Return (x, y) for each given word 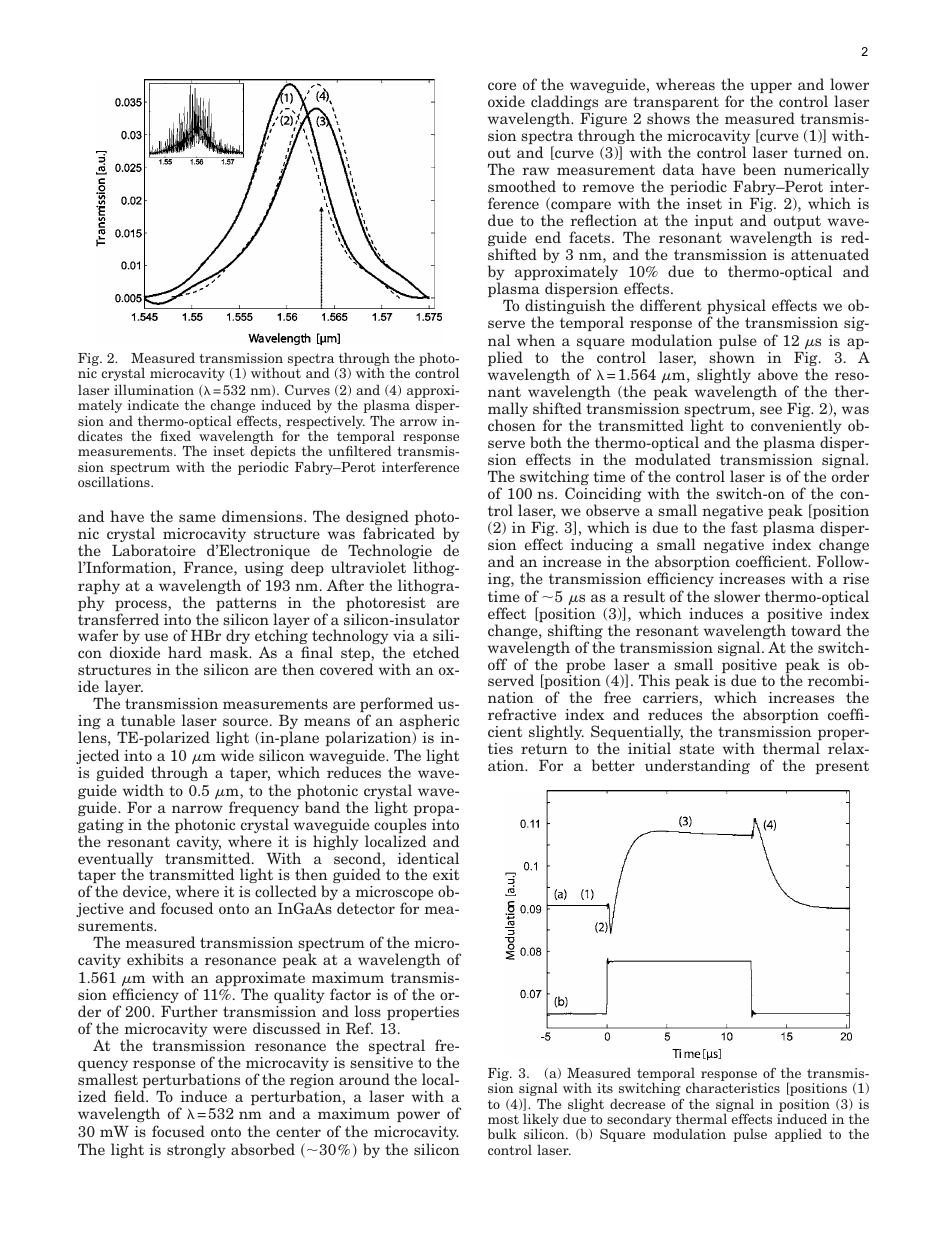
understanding (697, 766)
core (502, 86)
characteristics (733, 1087)
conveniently (796, 428)
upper (771, 89)
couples (400, 827)
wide (237, 755)
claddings (564, 104)
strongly (196, 1150)
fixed (175, 435)
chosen (512, 425)
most (503, 1119)
